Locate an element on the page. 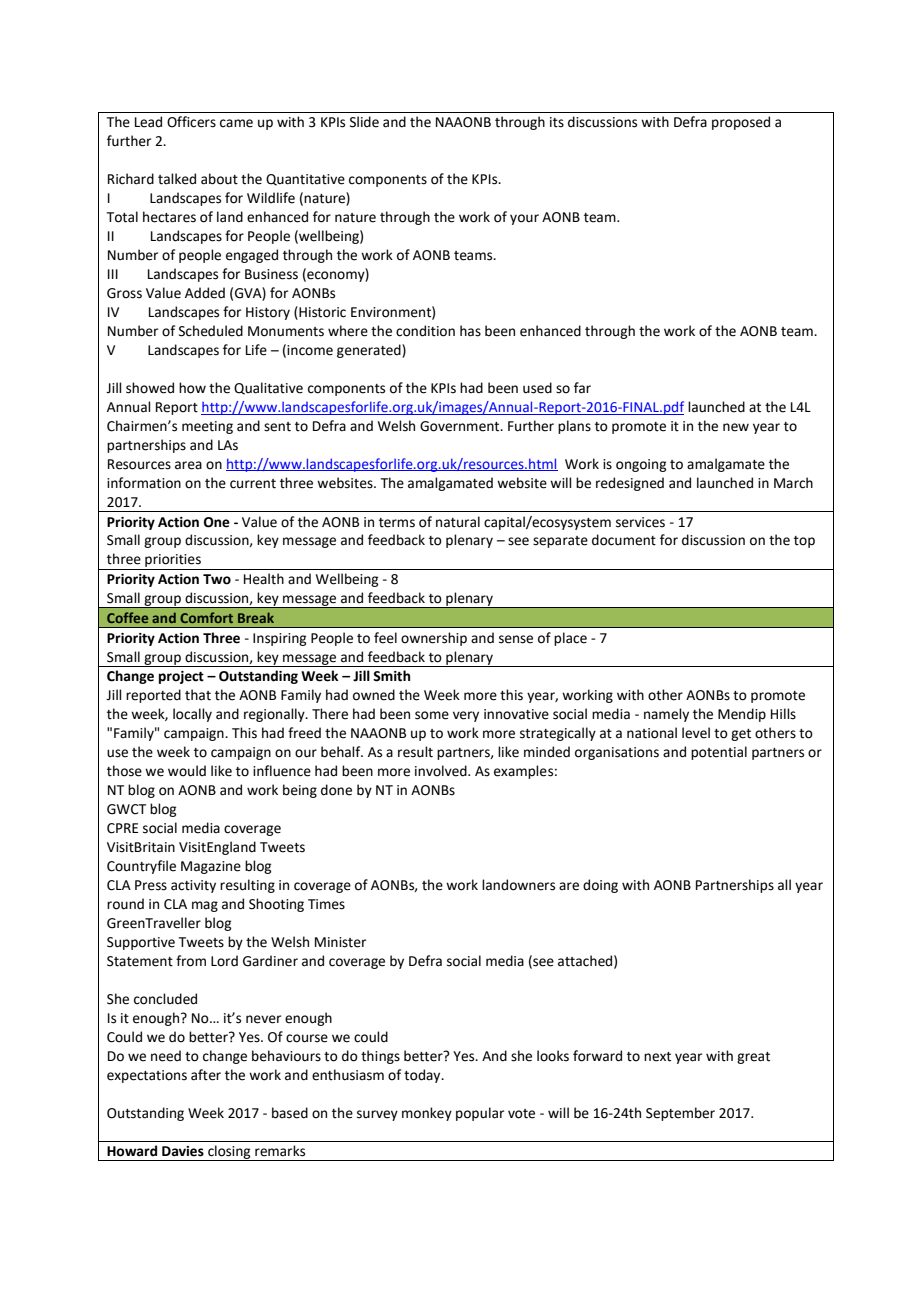  Slide is located at coordinates (364, 122).
